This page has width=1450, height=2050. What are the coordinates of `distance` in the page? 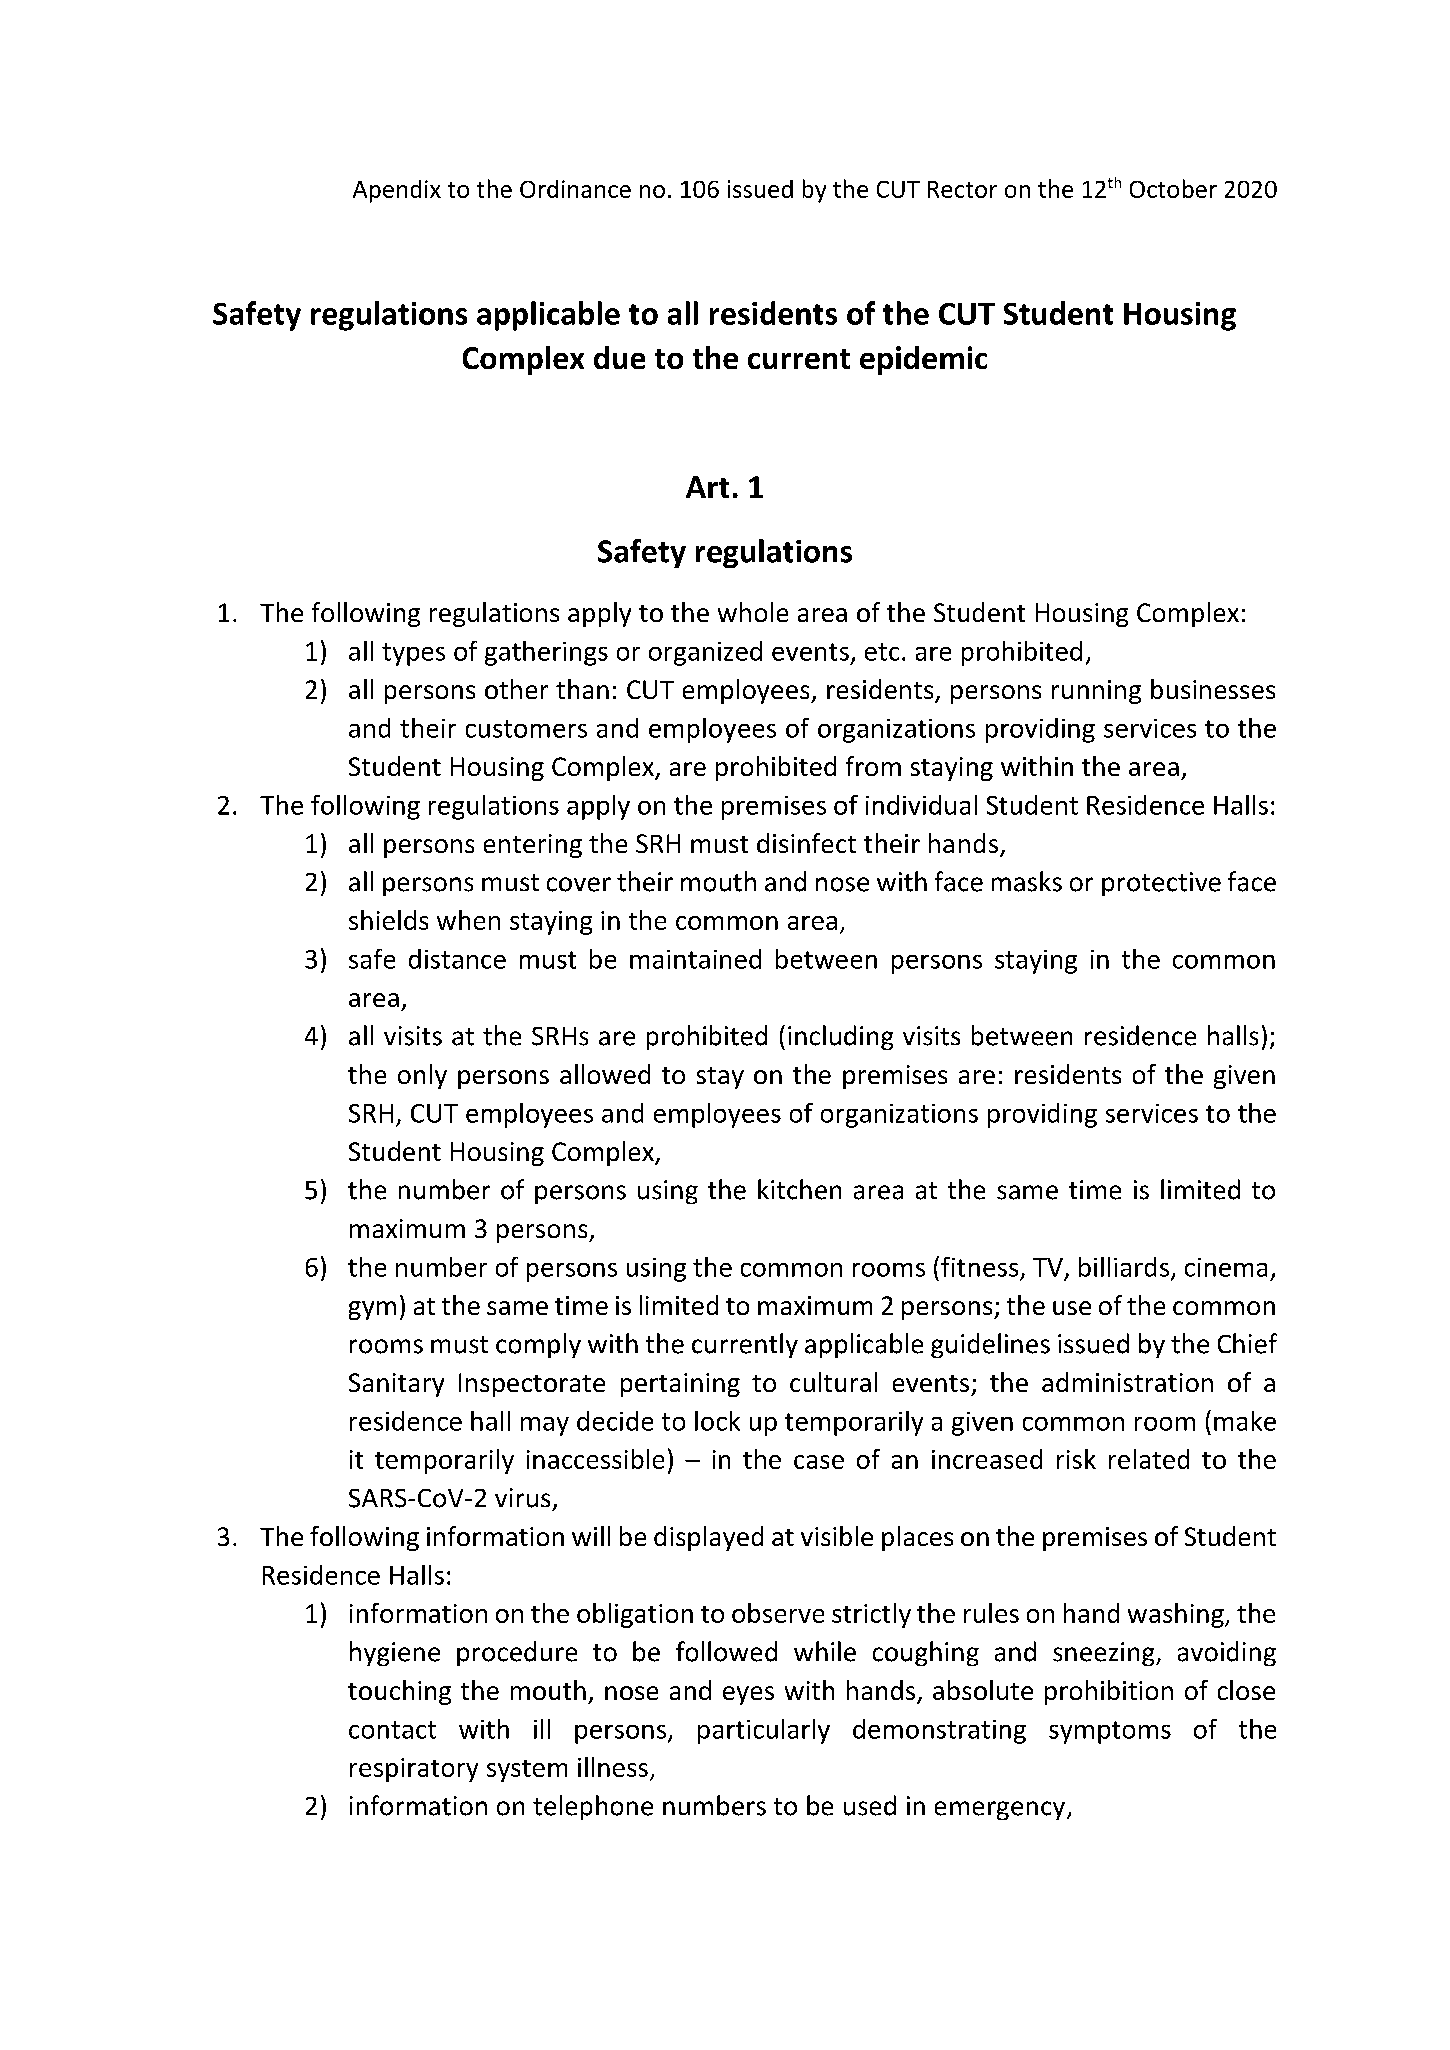 It's located at (457, 959).
